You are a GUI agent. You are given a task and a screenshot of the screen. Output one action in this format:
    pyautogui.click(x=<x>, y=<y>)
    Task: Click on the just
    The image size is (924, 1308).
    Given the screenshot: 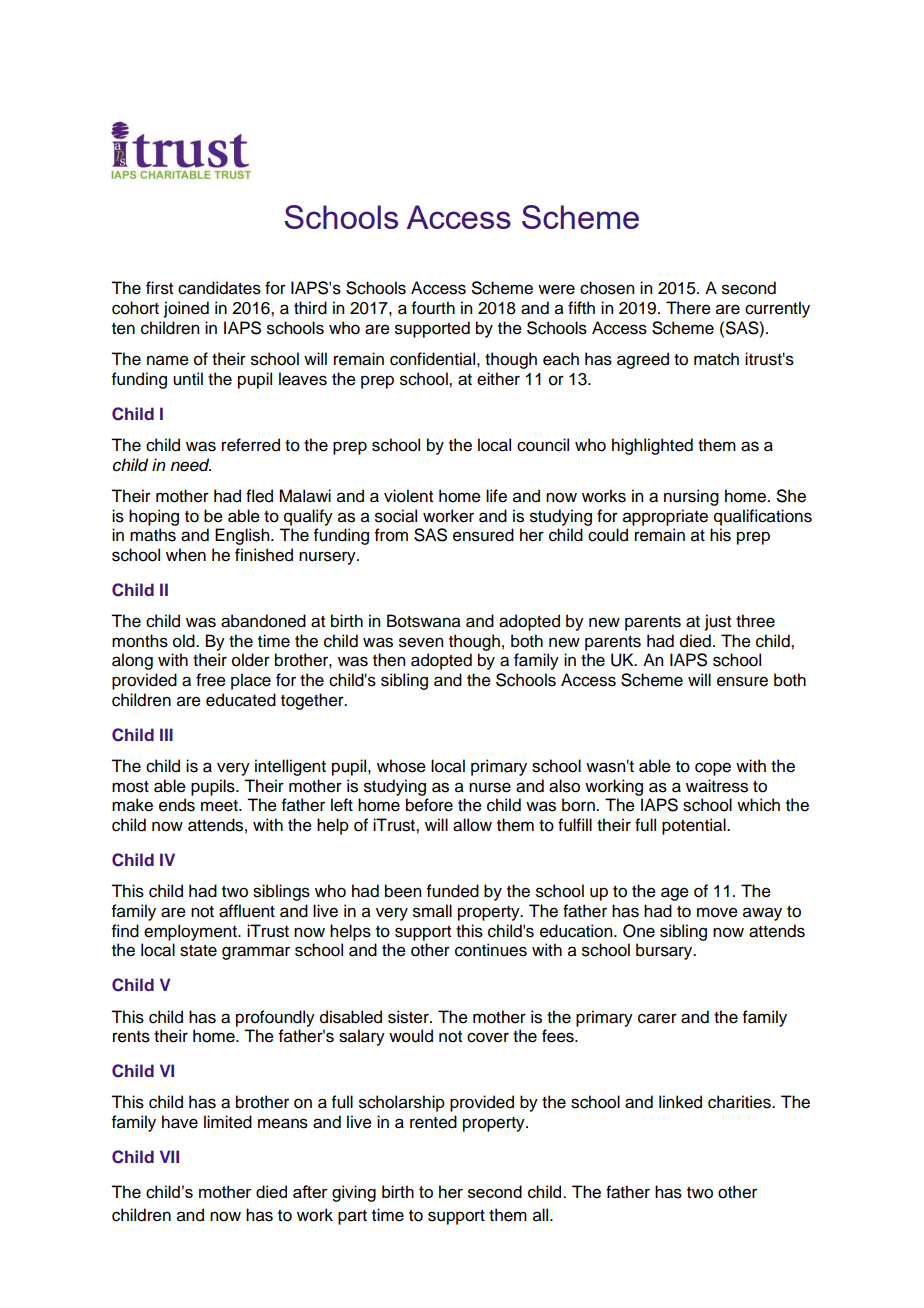 What is the action you would take?
    pyautogui.click(x=718, y=622)
